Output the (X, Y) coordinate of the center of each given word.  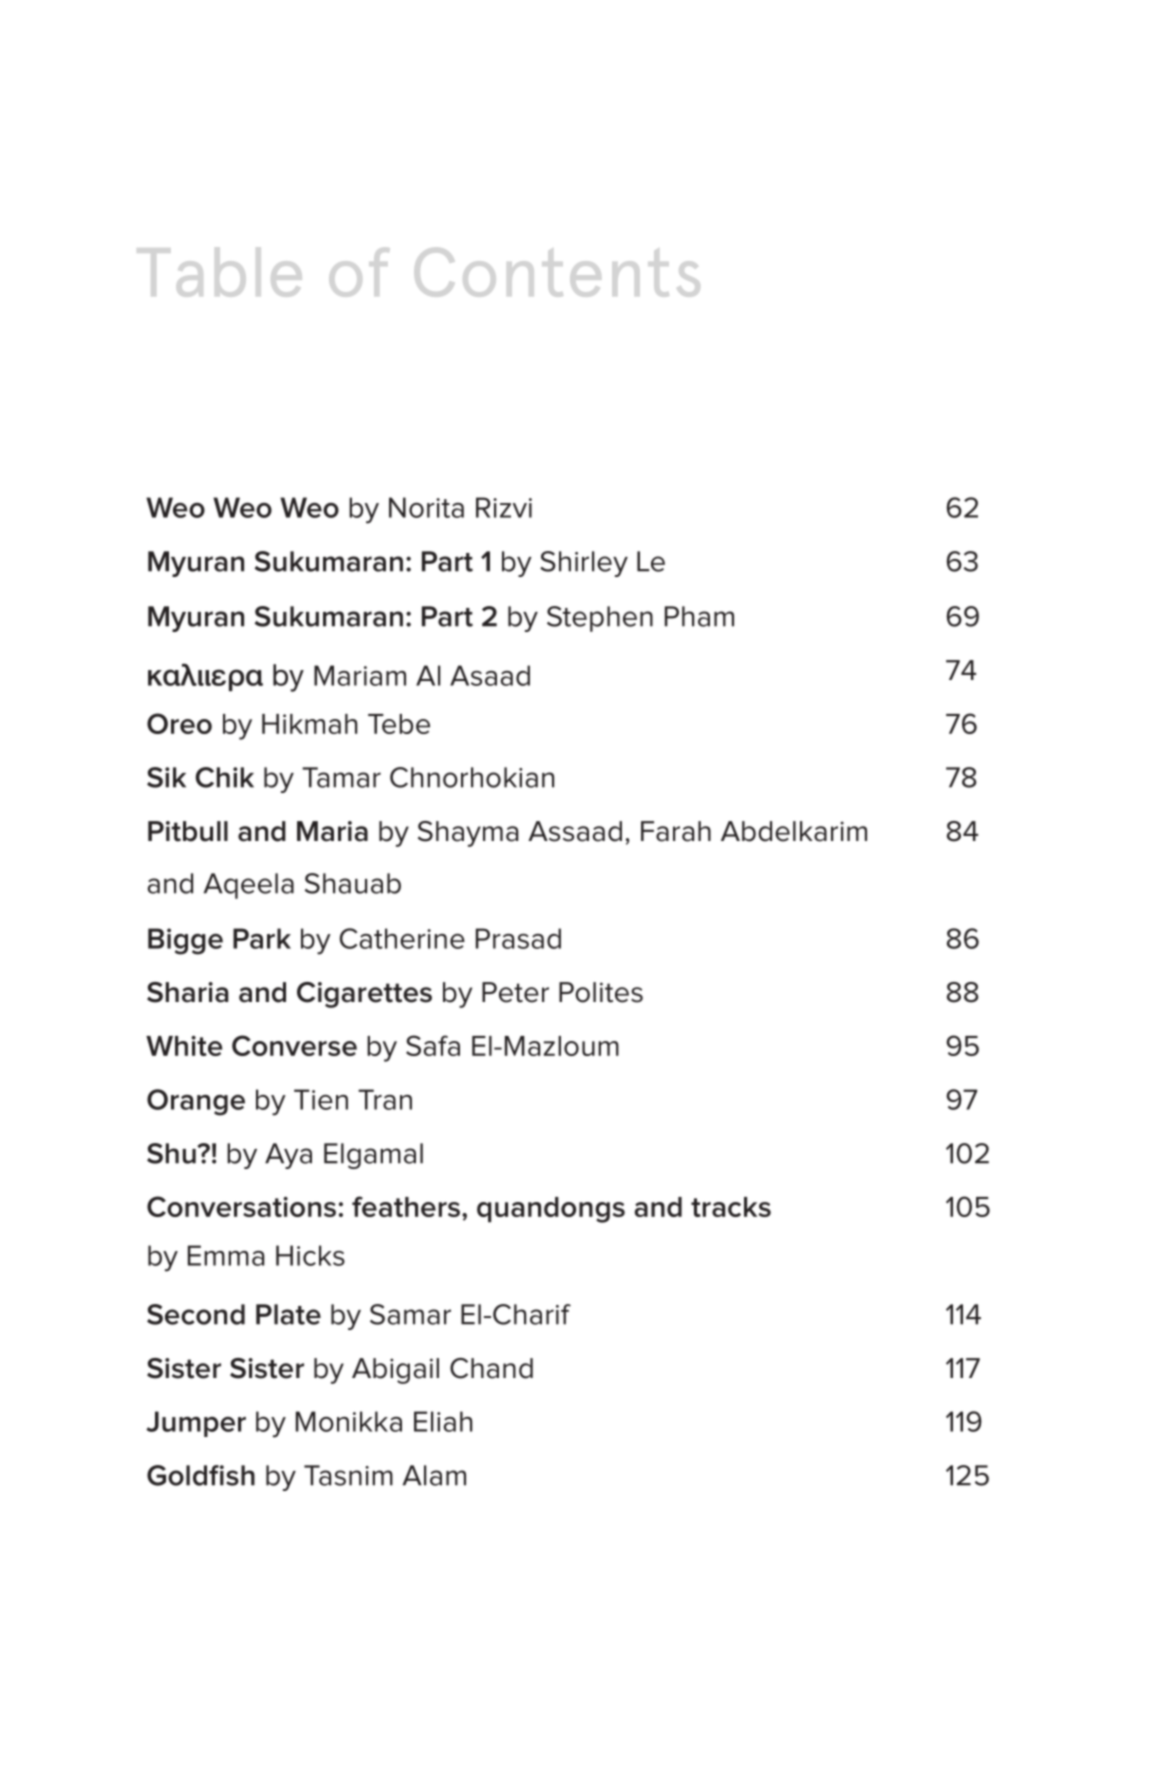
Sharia (187, 992)
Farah (676, 831)
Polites (601, 992)
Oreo (179, 723)
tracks (731, 1207)
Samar (410, 1314)
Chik (224, 777)
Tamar (341, 777)
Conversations (241, 1206)
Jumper (196, 1424)
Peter (515, 992)
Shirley (584, 564)
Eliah (443, 1421)
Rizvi (504, 507)
